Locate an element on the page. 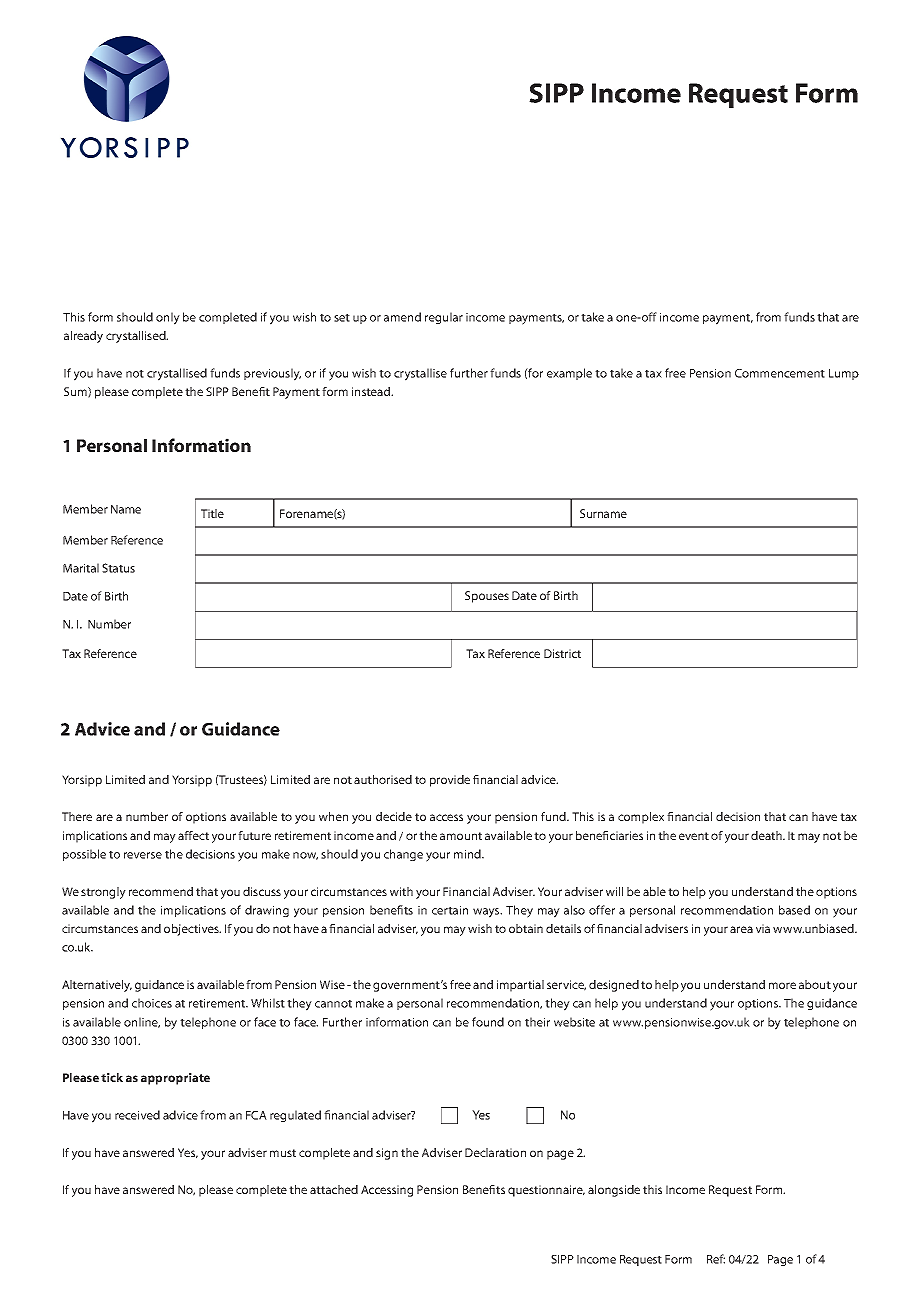  only is located at coordinates (168, 318).
